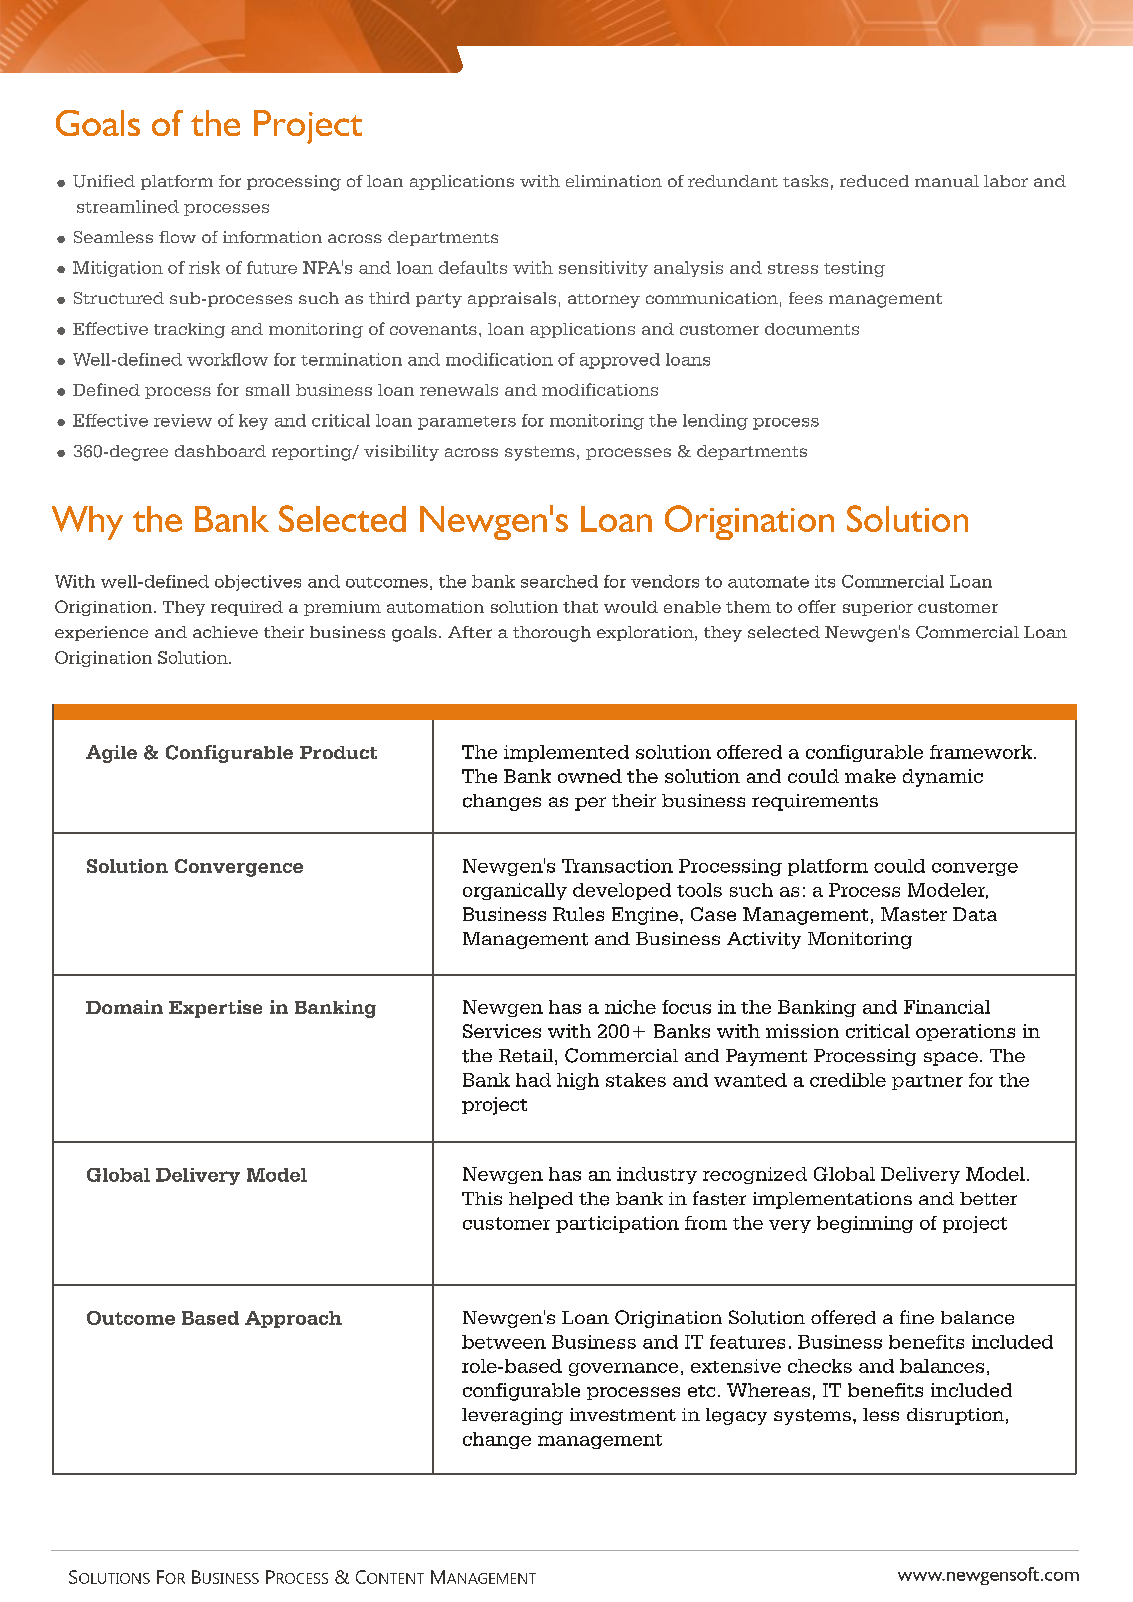 This screenshot has height=1602, width=1133. Describe the element at coordinates (512, 1416) in the screenshot. I see `leveraging` at that location.
